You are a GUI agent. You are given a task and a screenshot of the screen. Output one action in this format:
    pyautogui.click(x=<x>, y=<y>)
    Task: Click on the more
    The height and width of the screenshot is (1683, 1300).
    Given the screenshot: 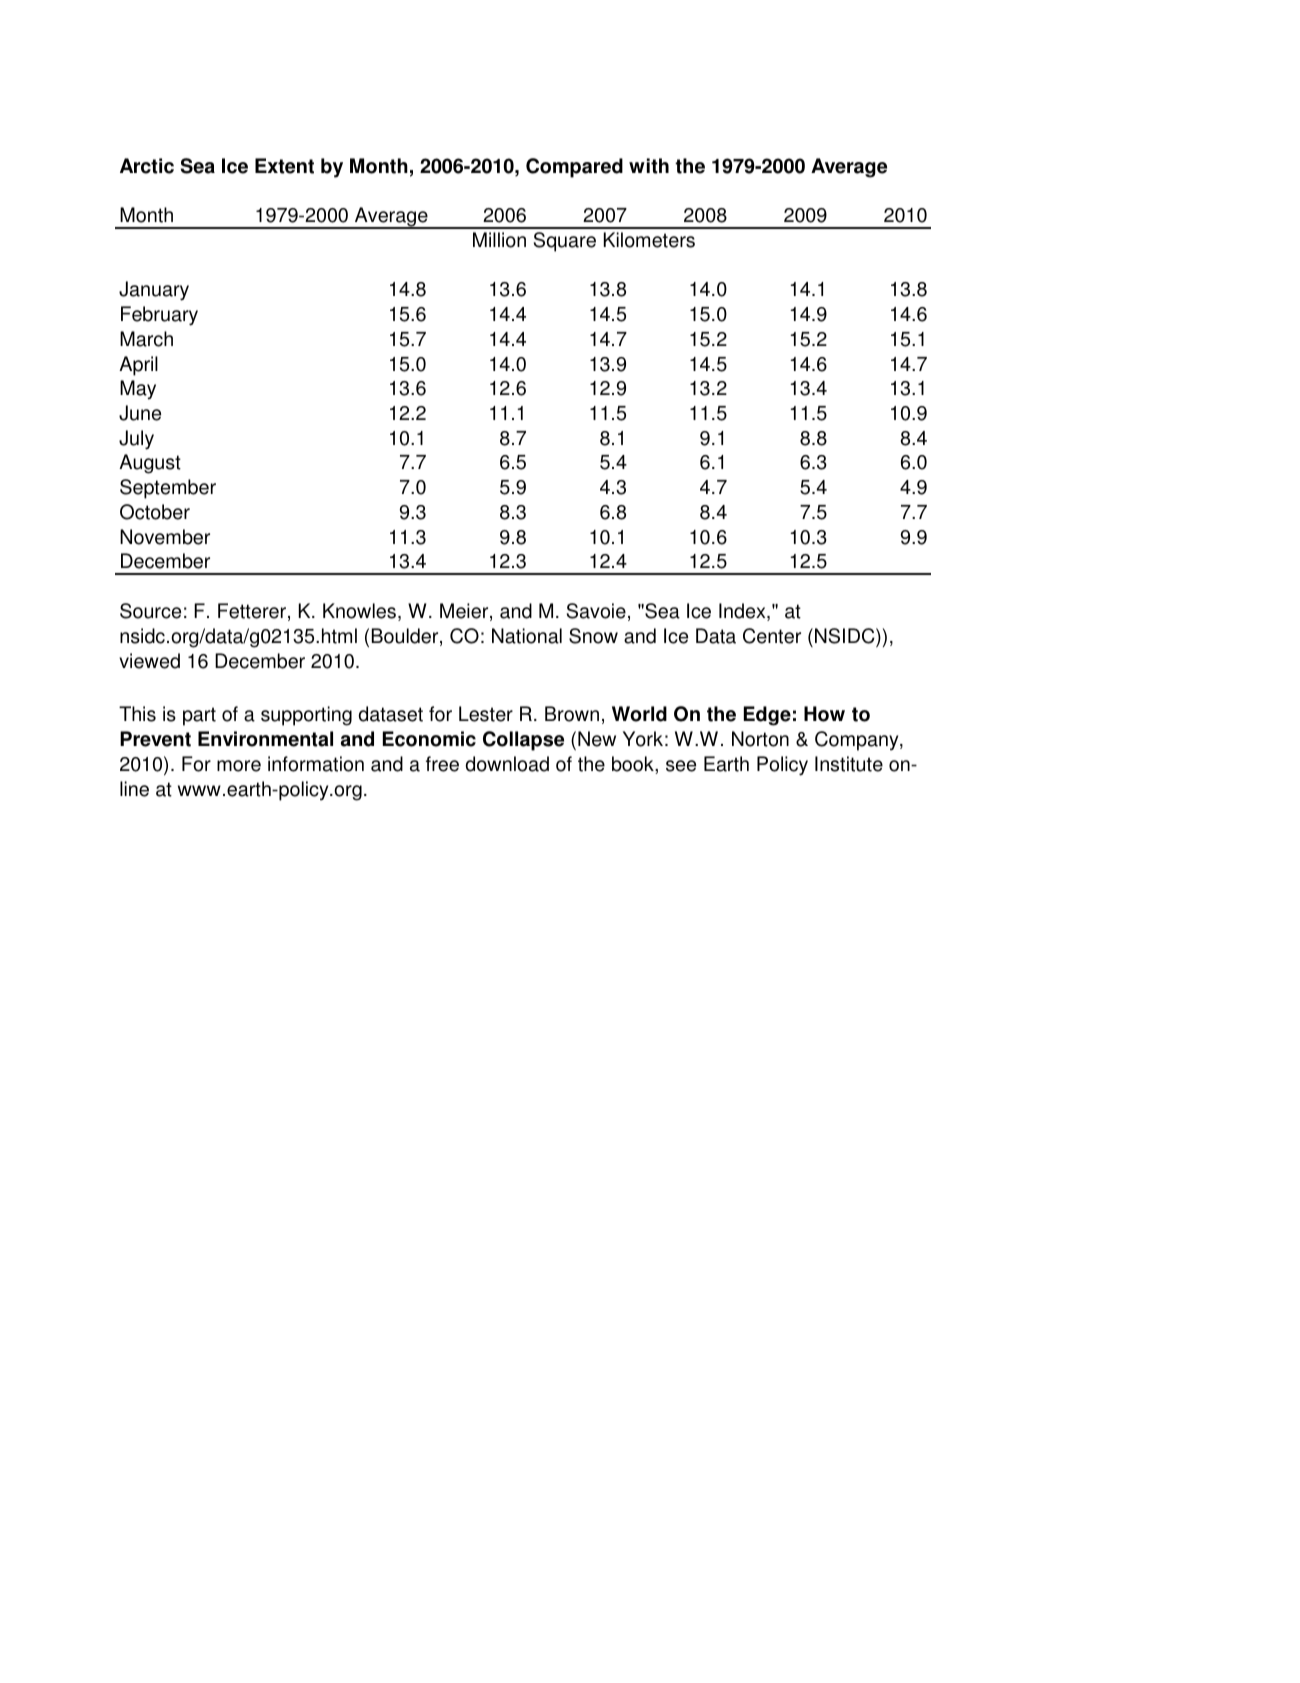 What is the action you would take?
    pyautogui.click(x=239, y=766)
